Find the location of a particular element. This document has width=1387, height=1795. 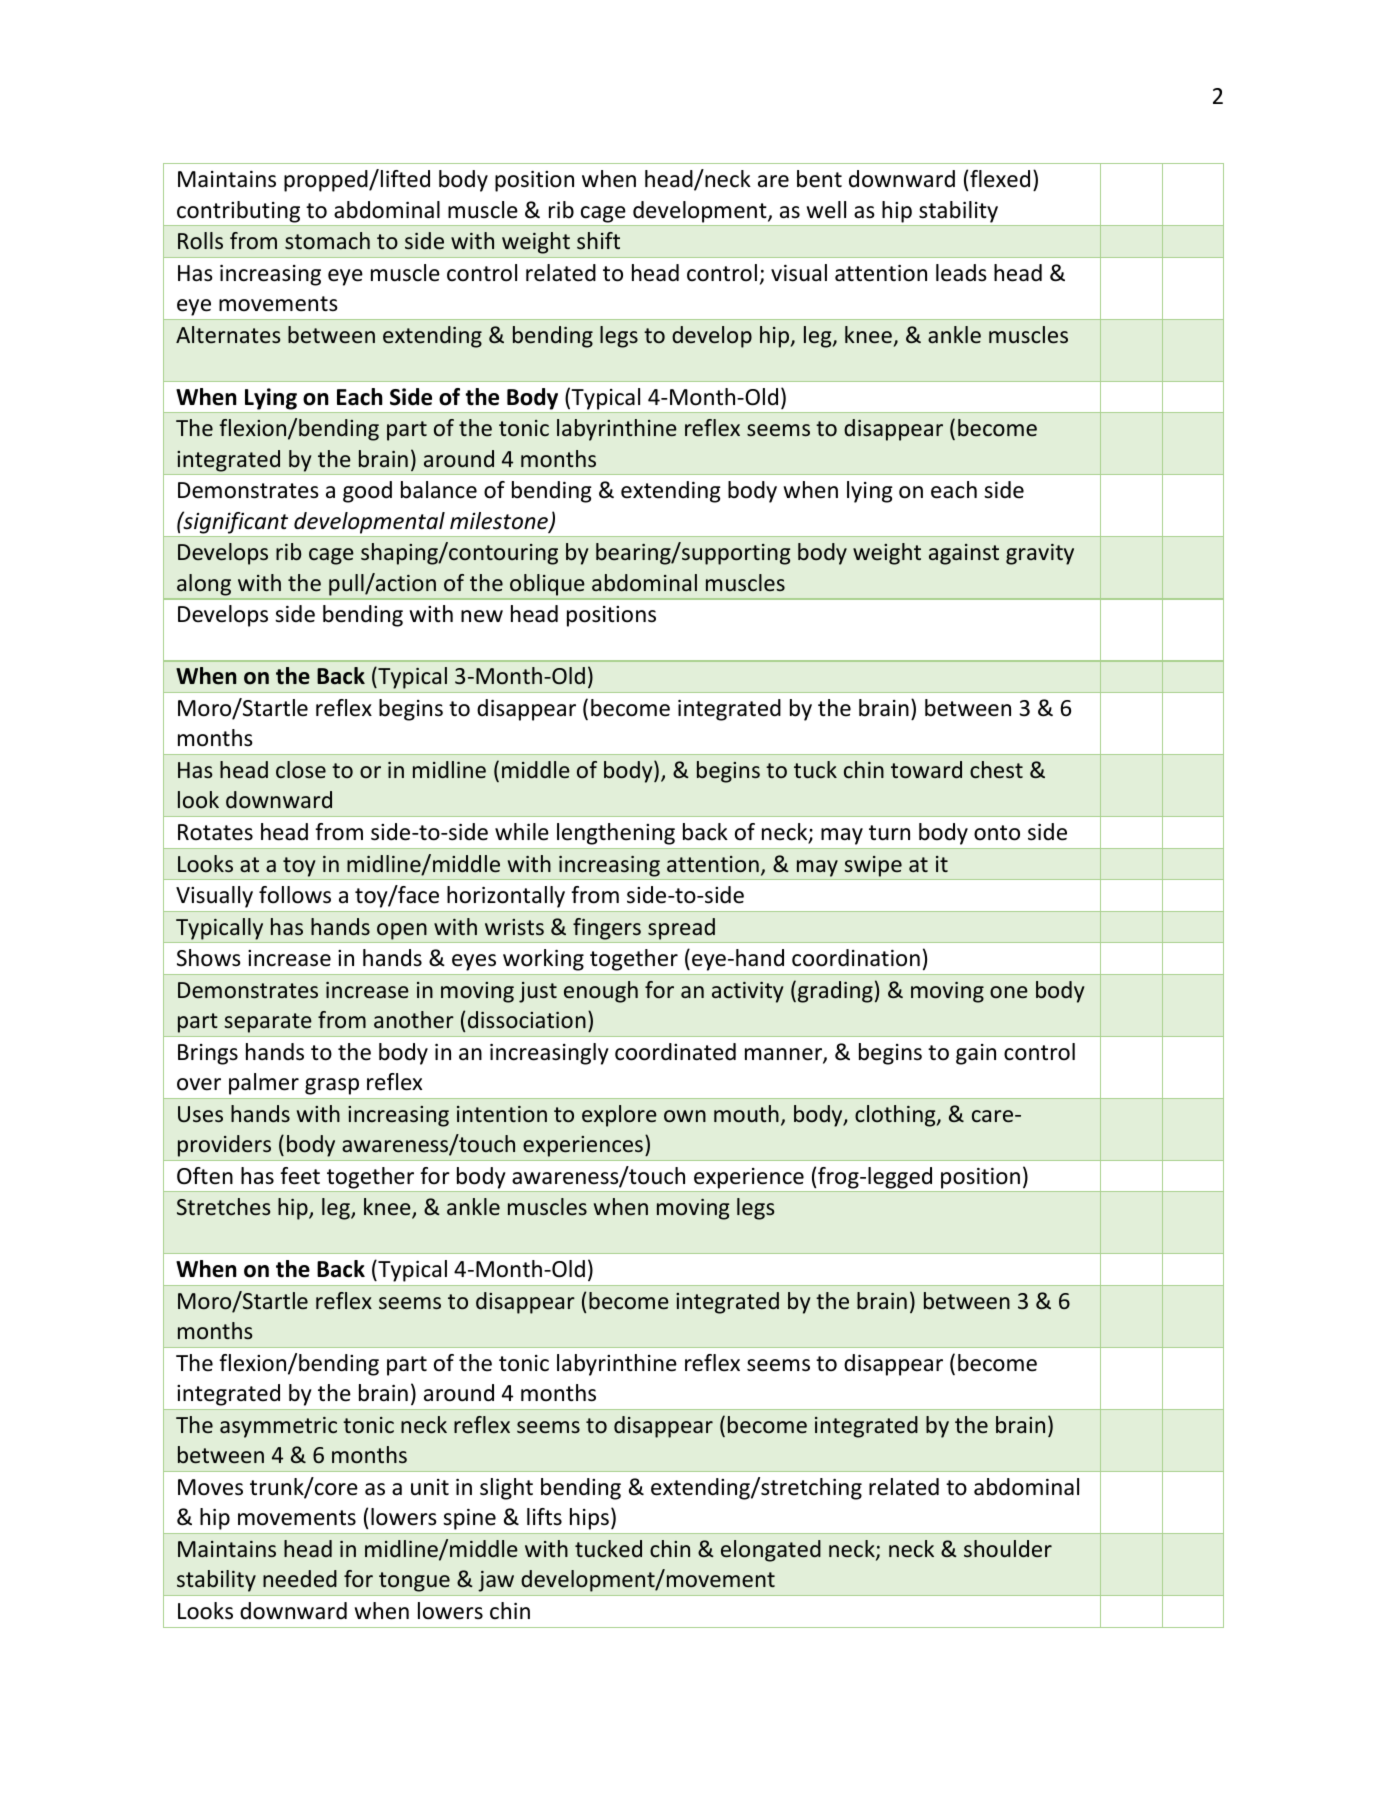

toward is located at coordinates (926, 769).
